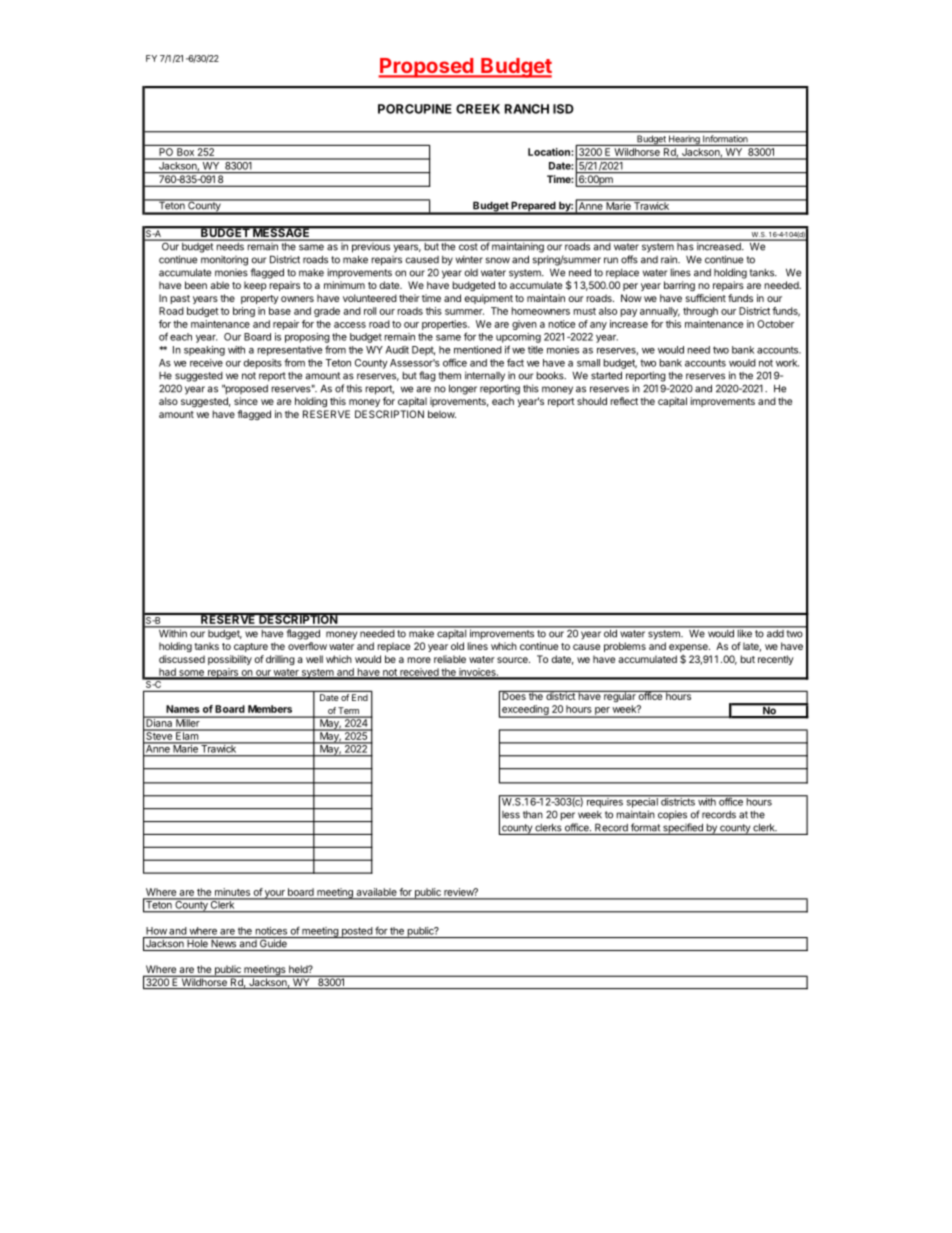  I want to click on below, so click(442, 414).
